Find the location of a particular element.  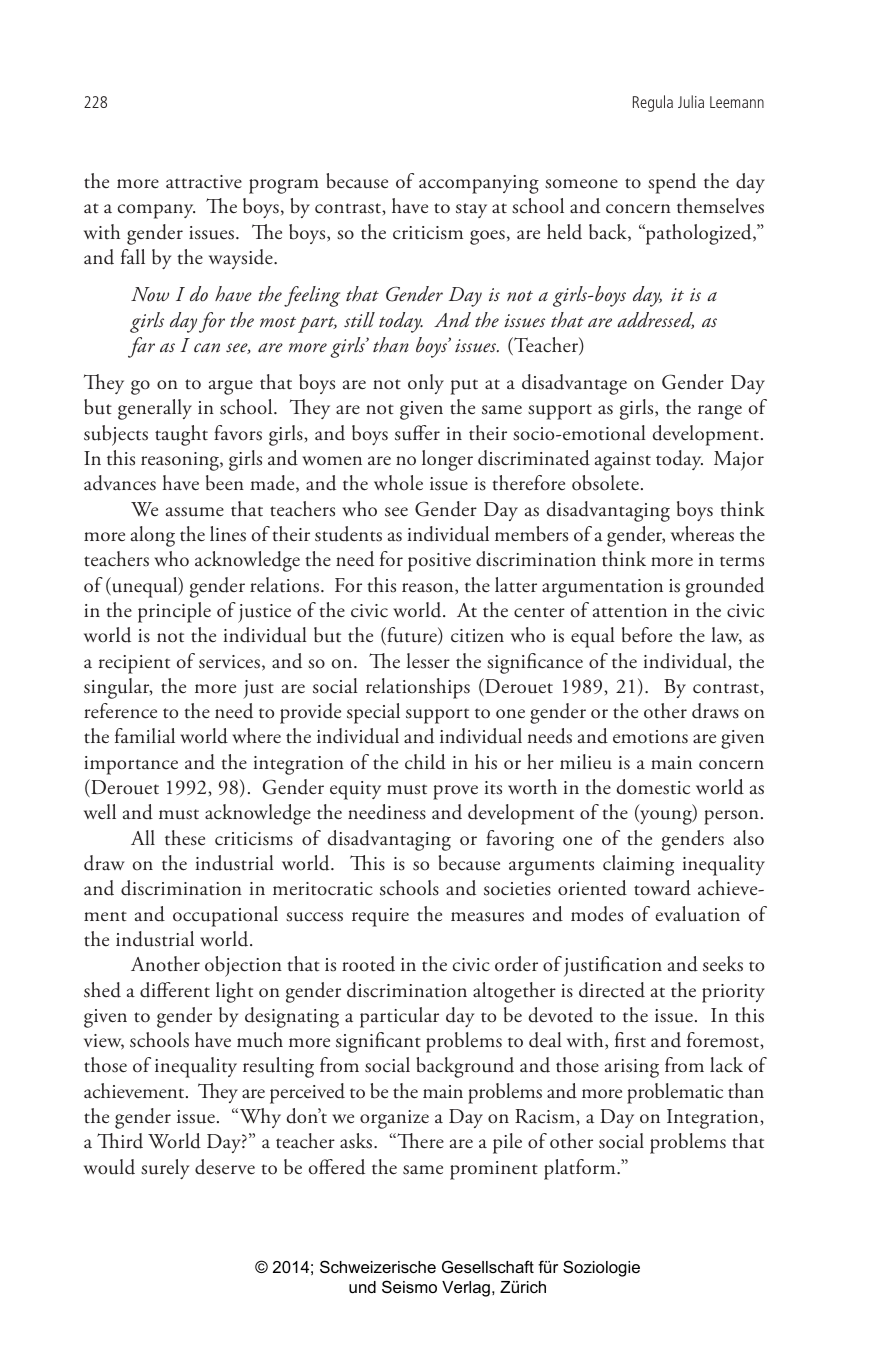

attractive is located at coordinates (204, 182).
